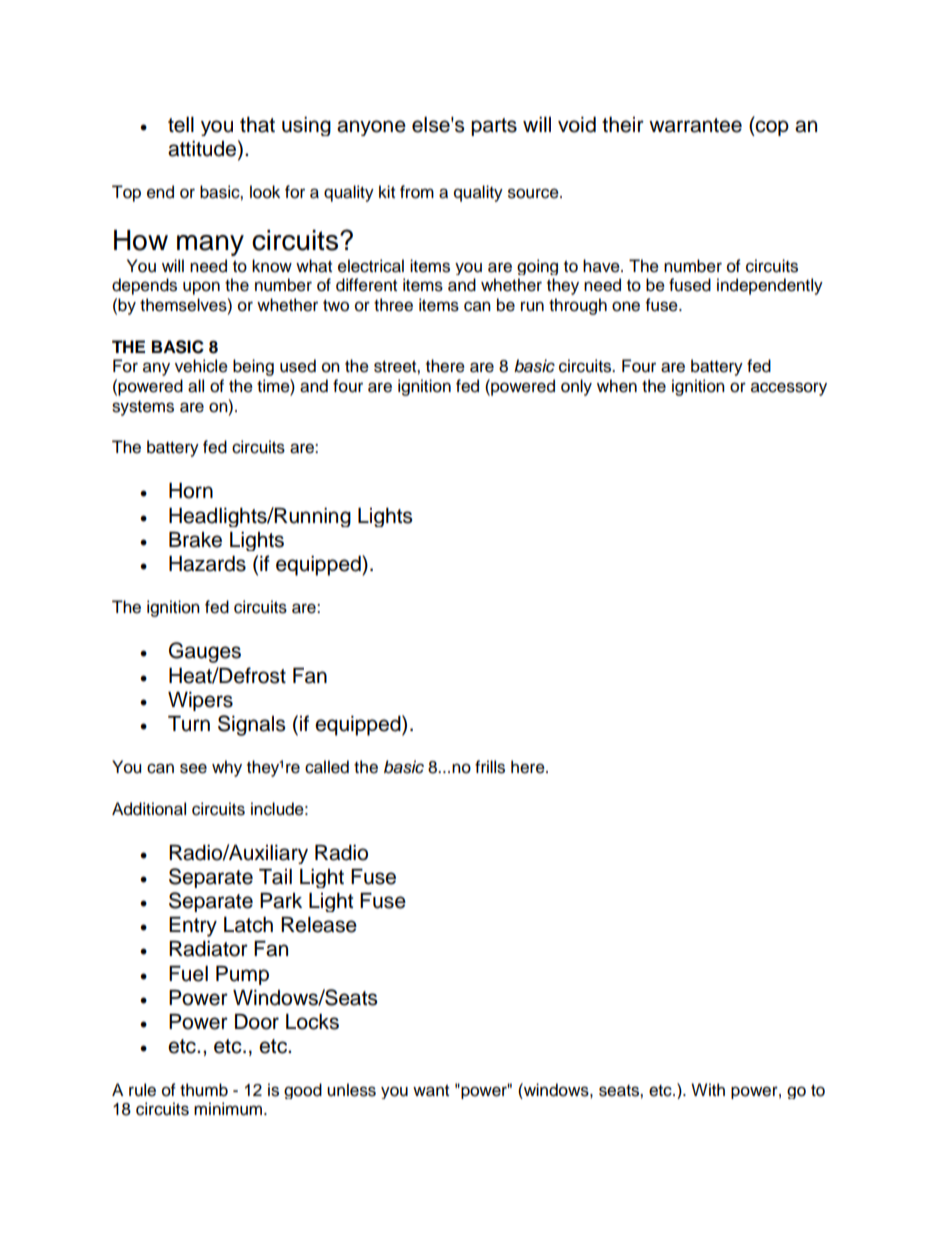 This image has width=952, height=1233. Describe the element at coordinates (695, 125) in the image. I see `warrantee` at that location.
